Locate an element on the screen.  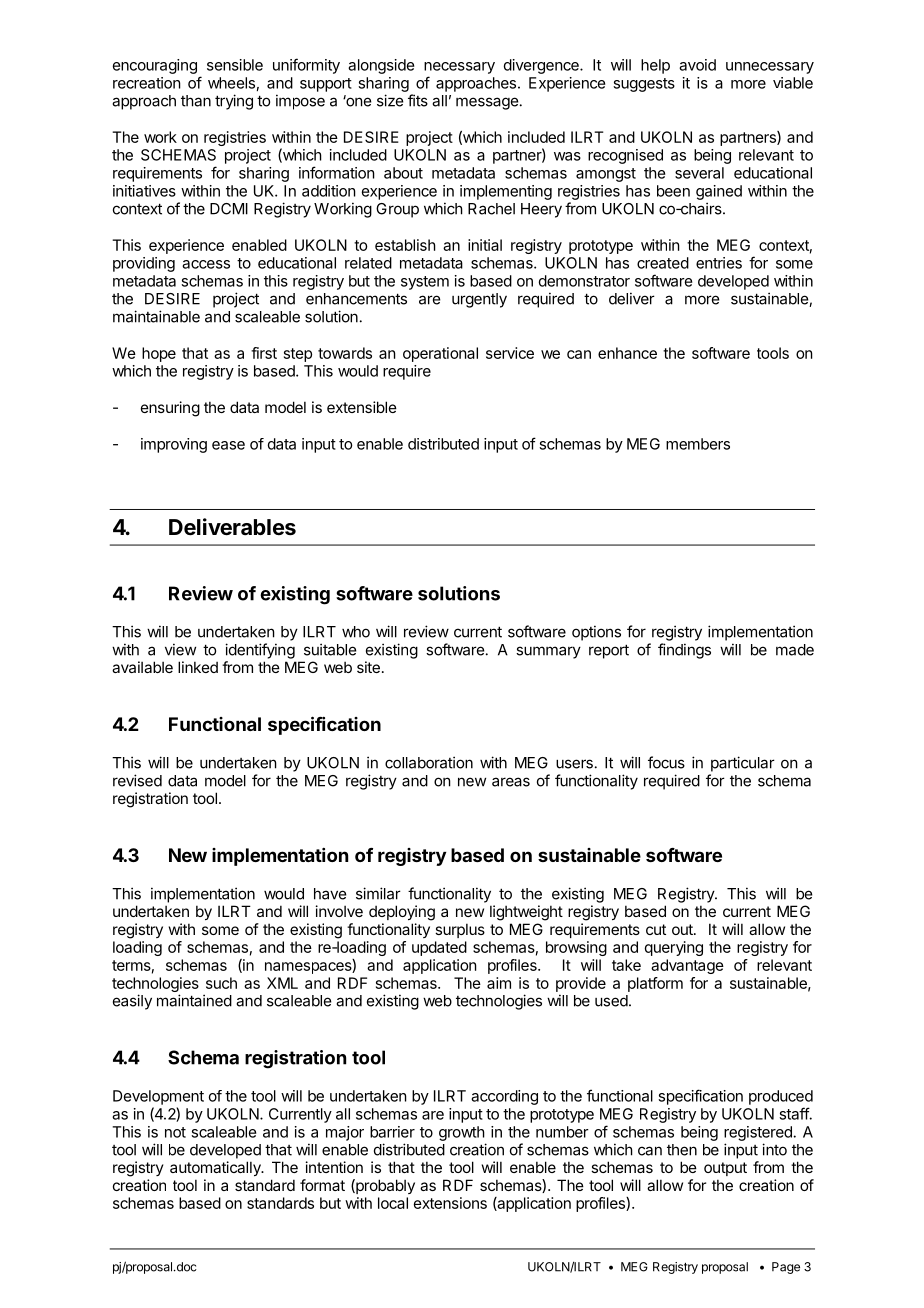
extensible is located at coordinates (362, 407).
